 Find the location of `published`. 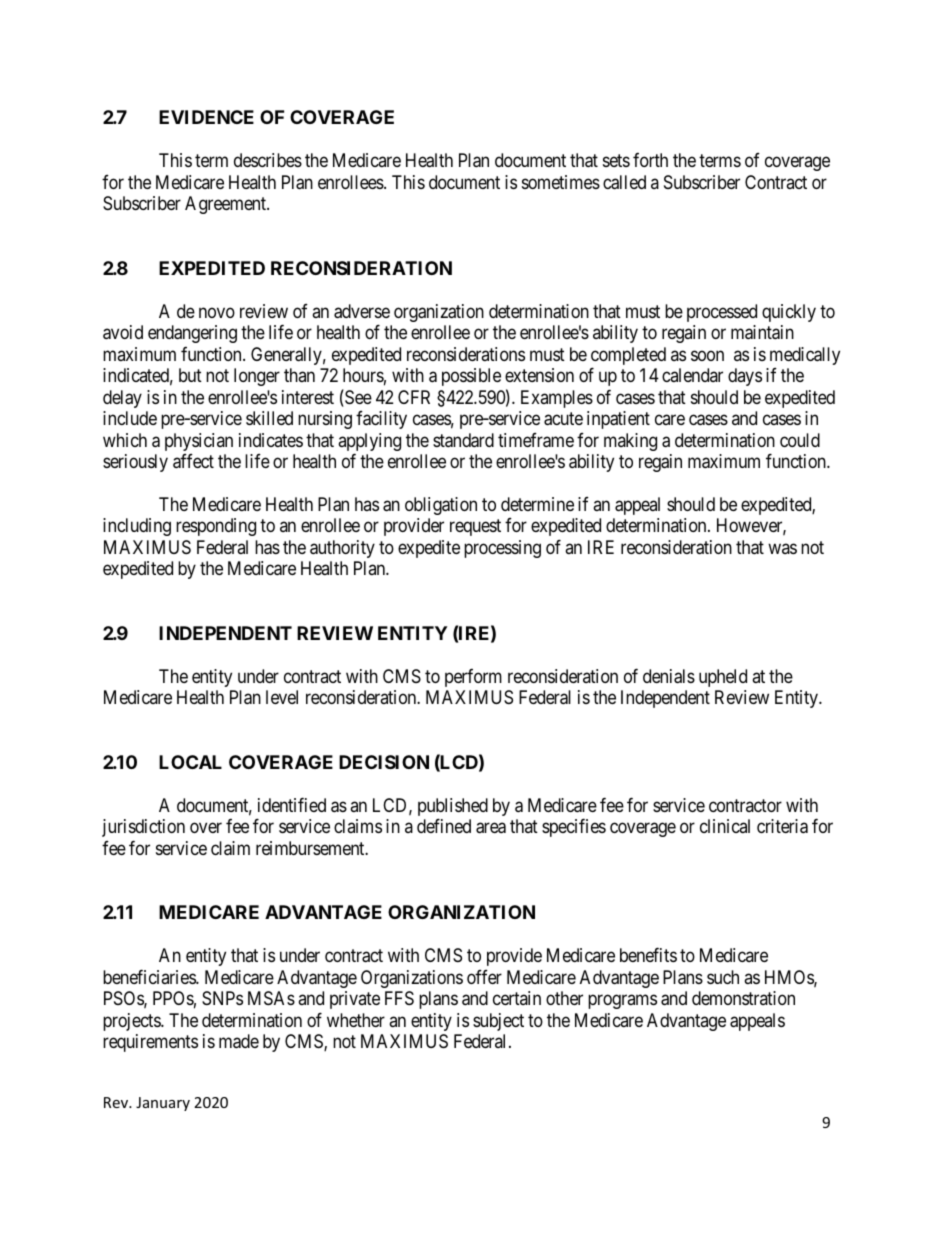

published is located at coordinates (453, 808).
